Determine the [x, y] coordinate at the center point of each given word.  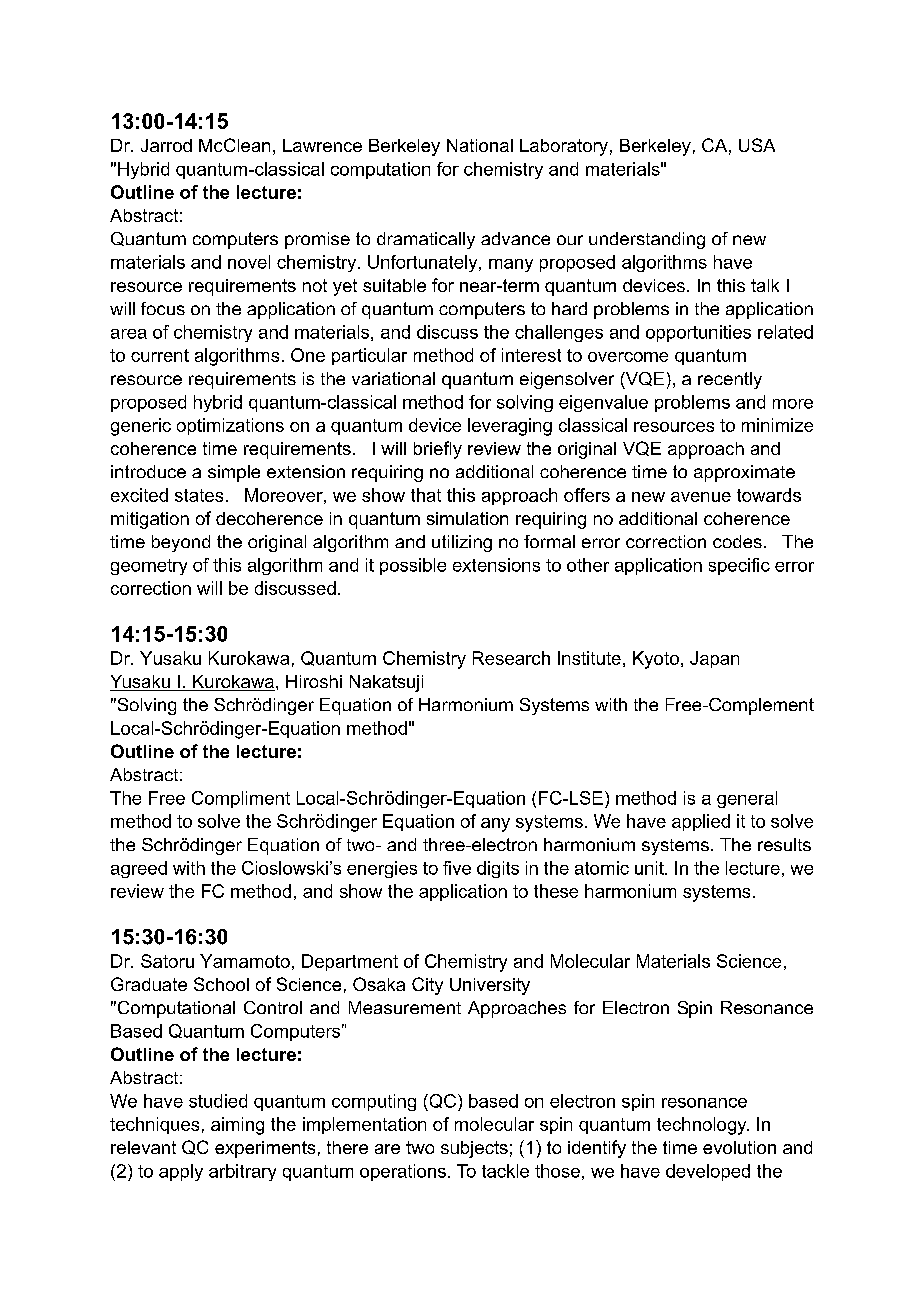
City [427, 986]
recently [730, 380]
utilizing [462, 543]
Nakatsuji [386, 683]
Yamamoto [245, 961]
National [480, 145]
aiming [237, 1126]
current [160, 355]
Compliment [241, 799]
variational [393, 378]
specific [739, 566]
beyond [181, 543]
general [747, 799]
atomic [602, 868]
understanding [647, 240]
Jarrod [166, 145]
